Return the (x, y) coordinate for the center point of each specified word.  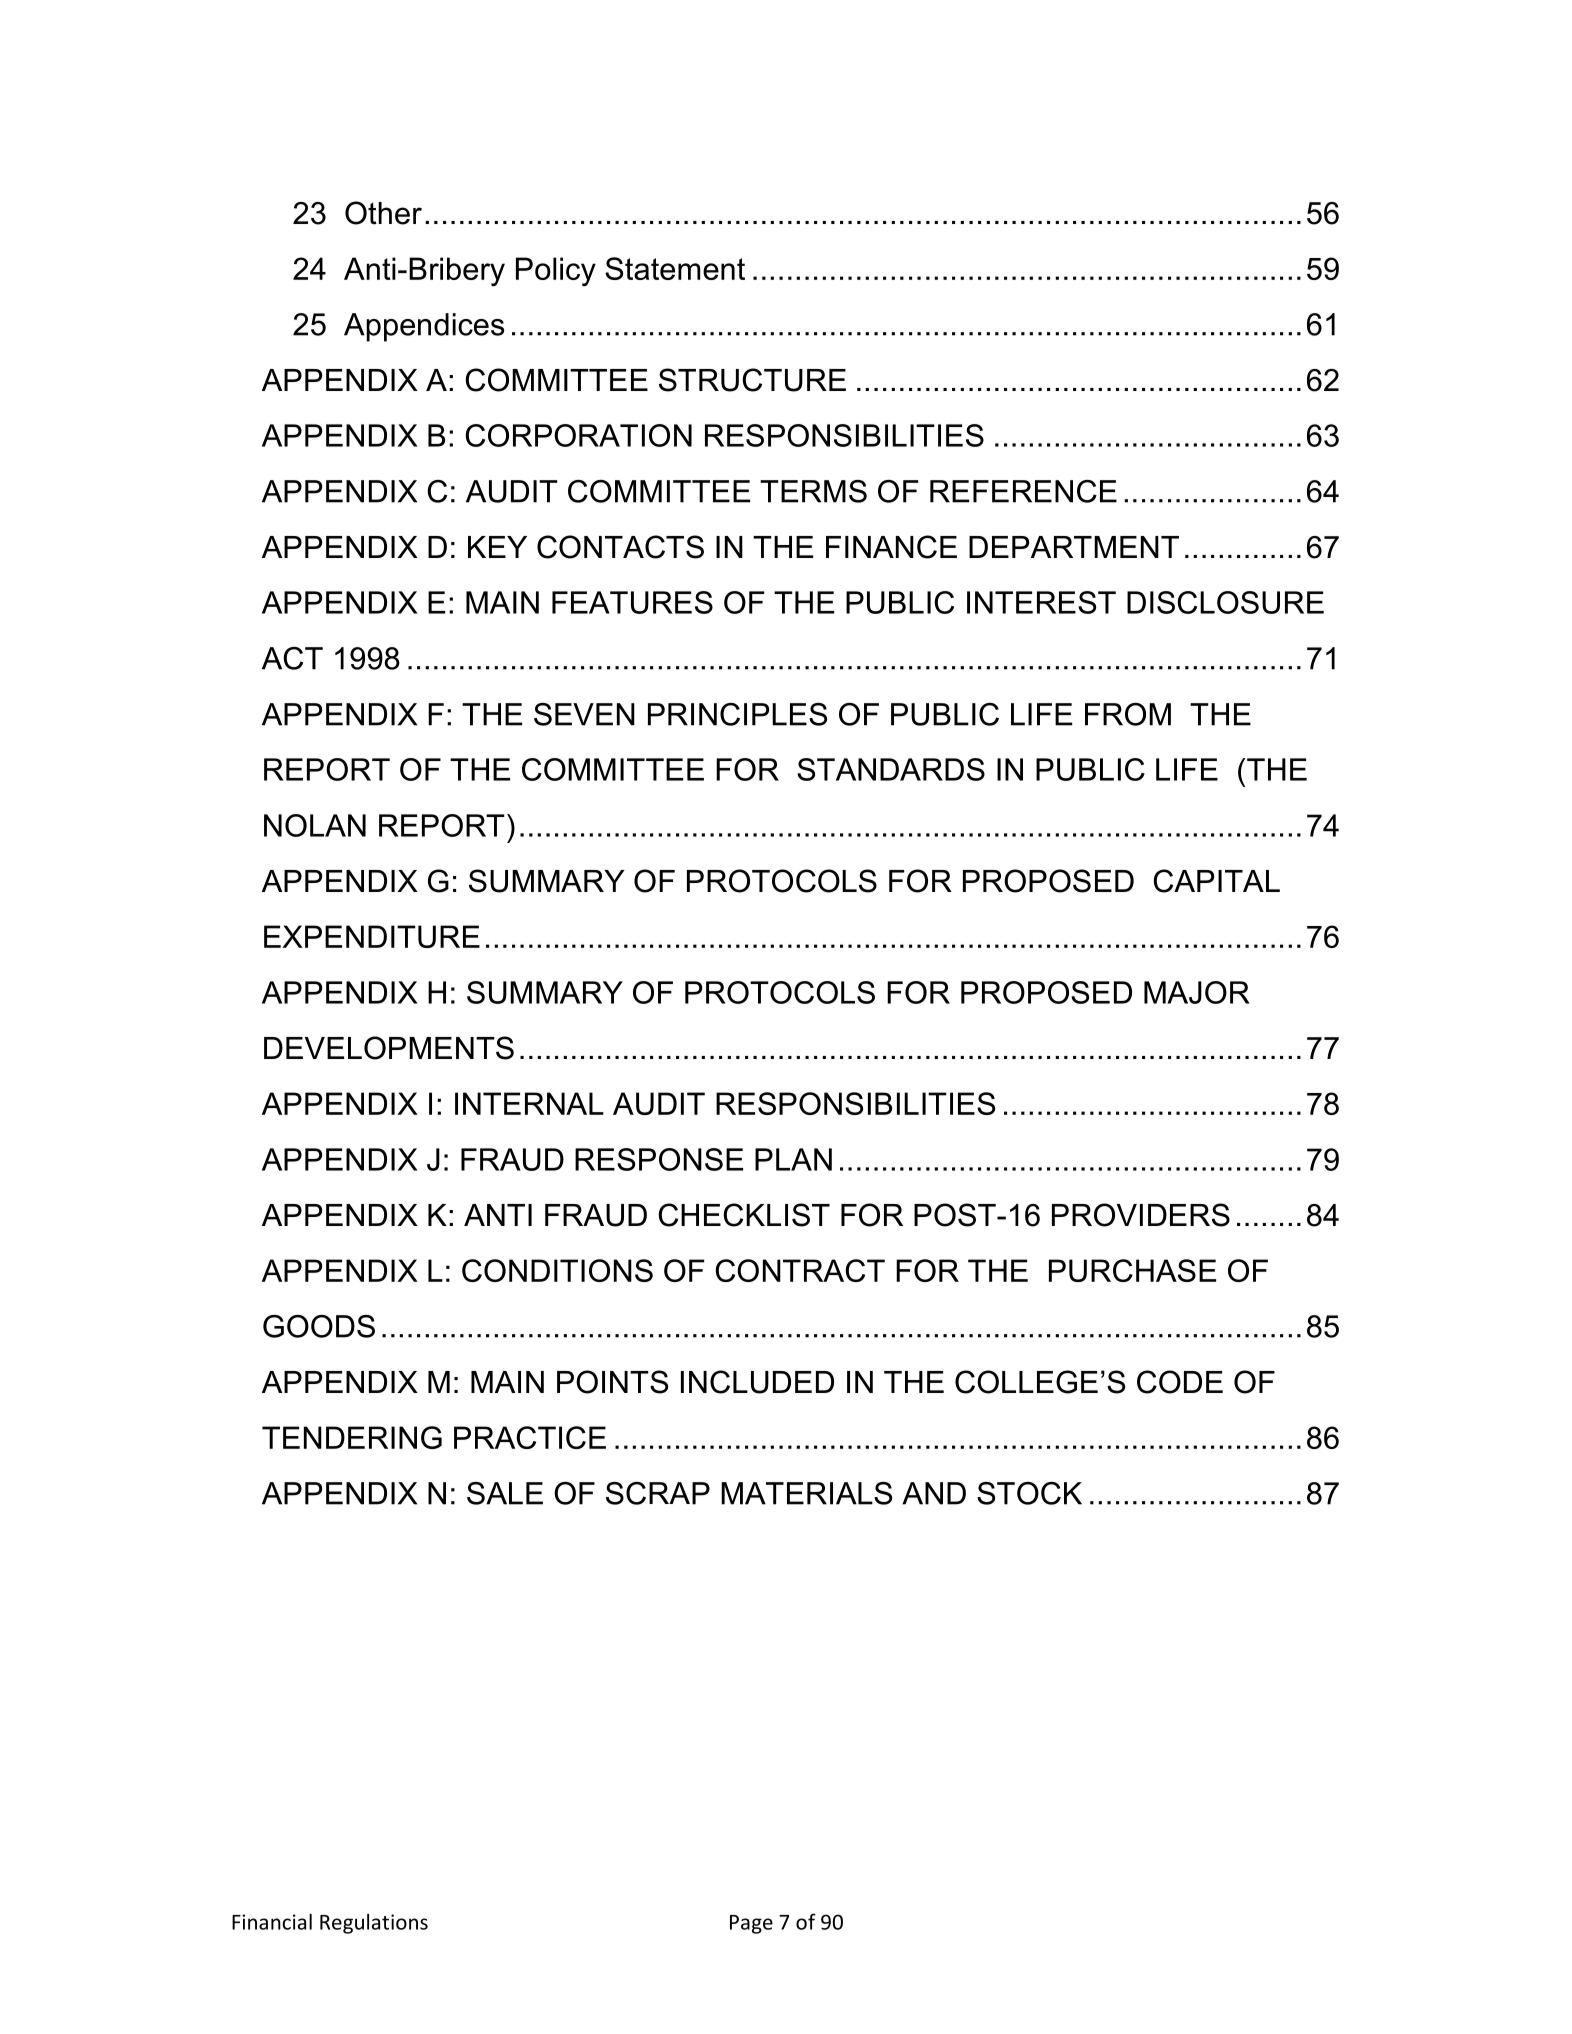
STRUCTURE (752, 380)
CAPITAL (1216, 881)
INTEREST (1041, 602)
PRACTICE (530, 1437)
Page (751, 1924)
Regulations (374, 1924)
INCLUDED (757, 1382)
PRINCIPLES (737, 714)
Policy (556, 271)
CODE (1180, 1382)
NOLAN (315, 825)
